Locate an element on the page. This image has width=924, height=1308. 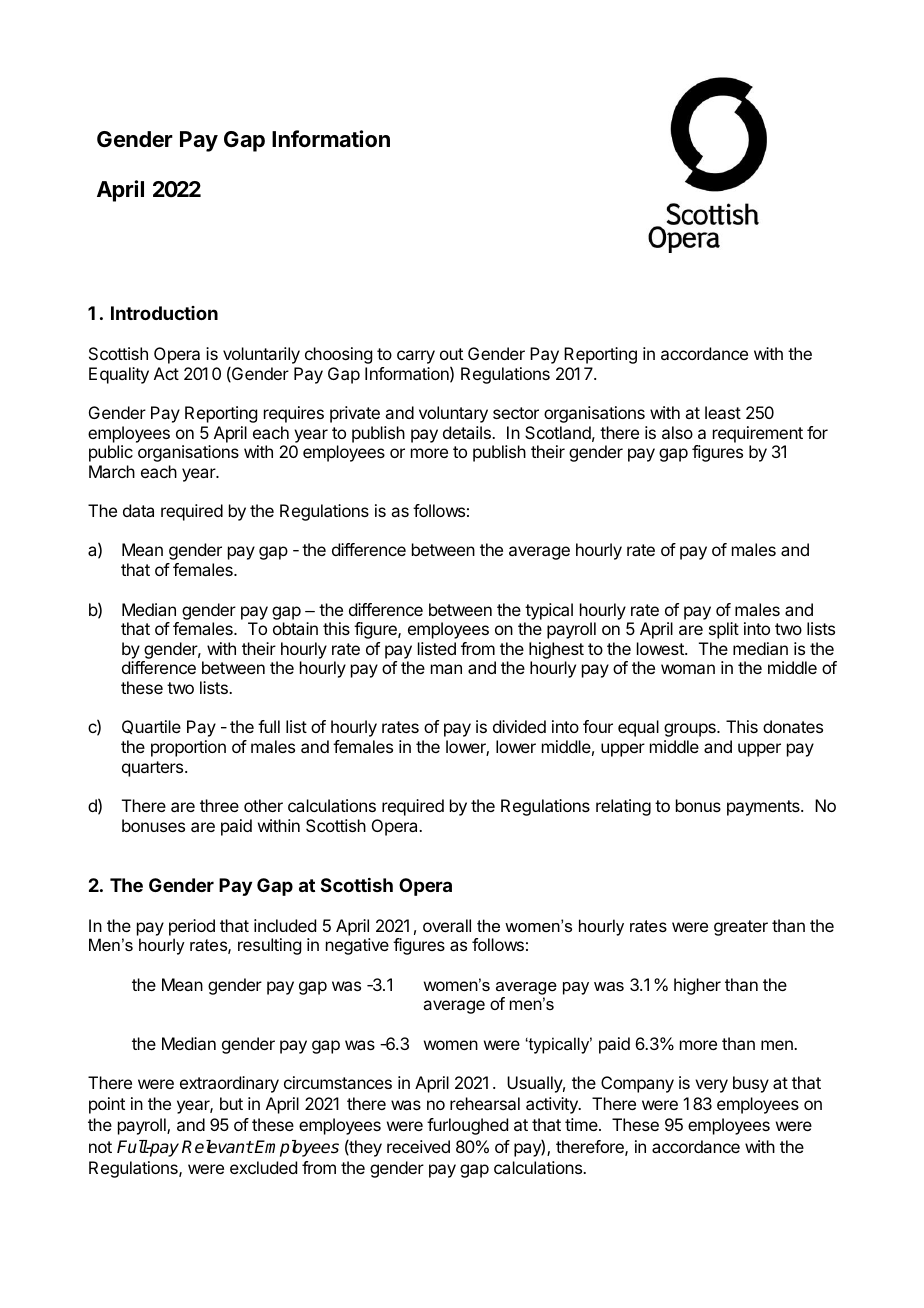
Relevant is located at coordinates (217, 1147).
